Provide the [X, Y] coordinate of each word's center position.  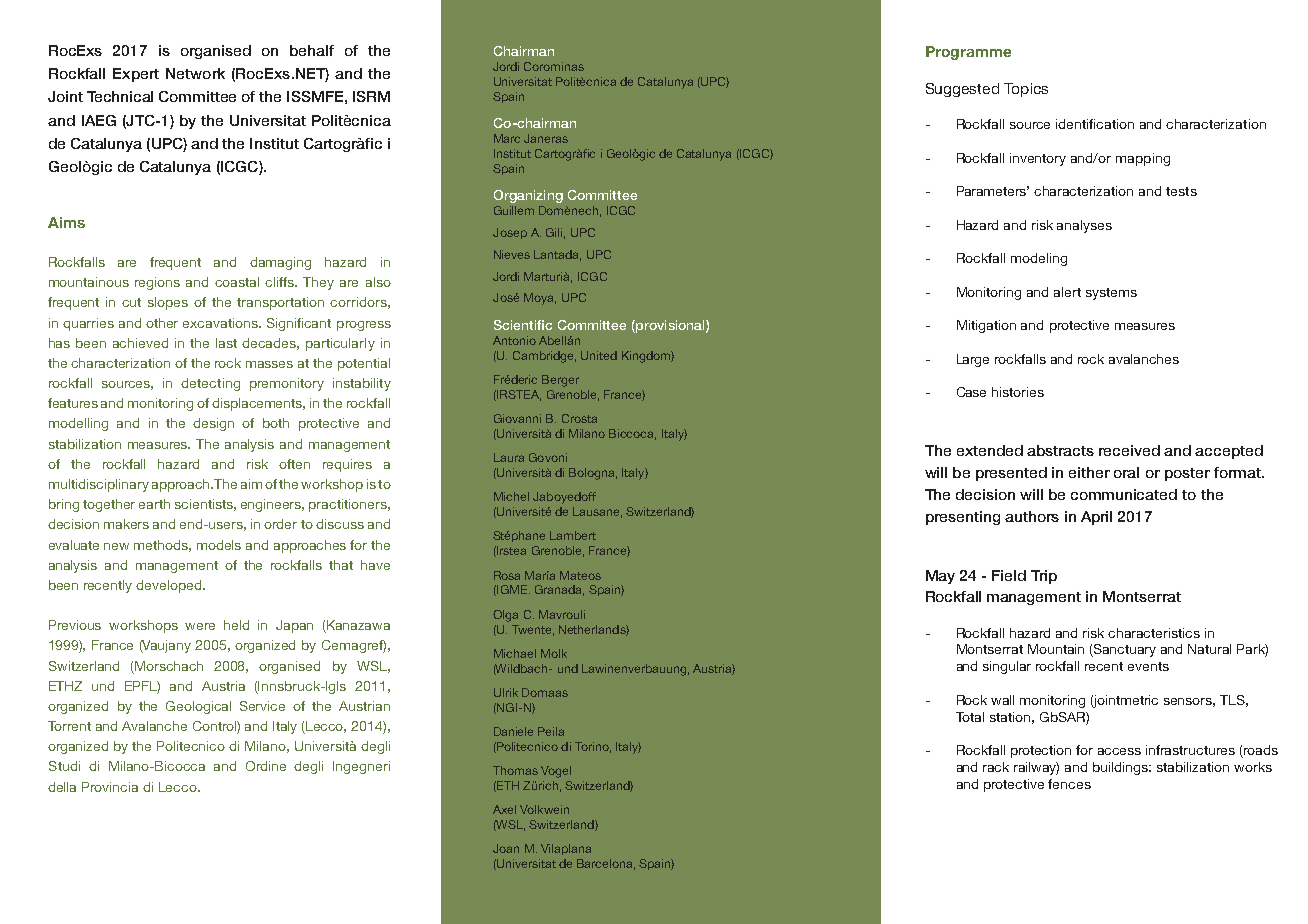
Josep [510, 233]
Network [195, 73]
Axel [504, 809]
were [200, 626]
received [1129, 450]
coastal [237, 282]
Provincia [110, 787]
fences [1069, 784]
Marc [507, 138]
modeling [1039, 259]
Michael [515, 653]
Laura [509, 457]
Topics [1026, 90]
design [213, 424]
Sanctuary [1124, 650]
